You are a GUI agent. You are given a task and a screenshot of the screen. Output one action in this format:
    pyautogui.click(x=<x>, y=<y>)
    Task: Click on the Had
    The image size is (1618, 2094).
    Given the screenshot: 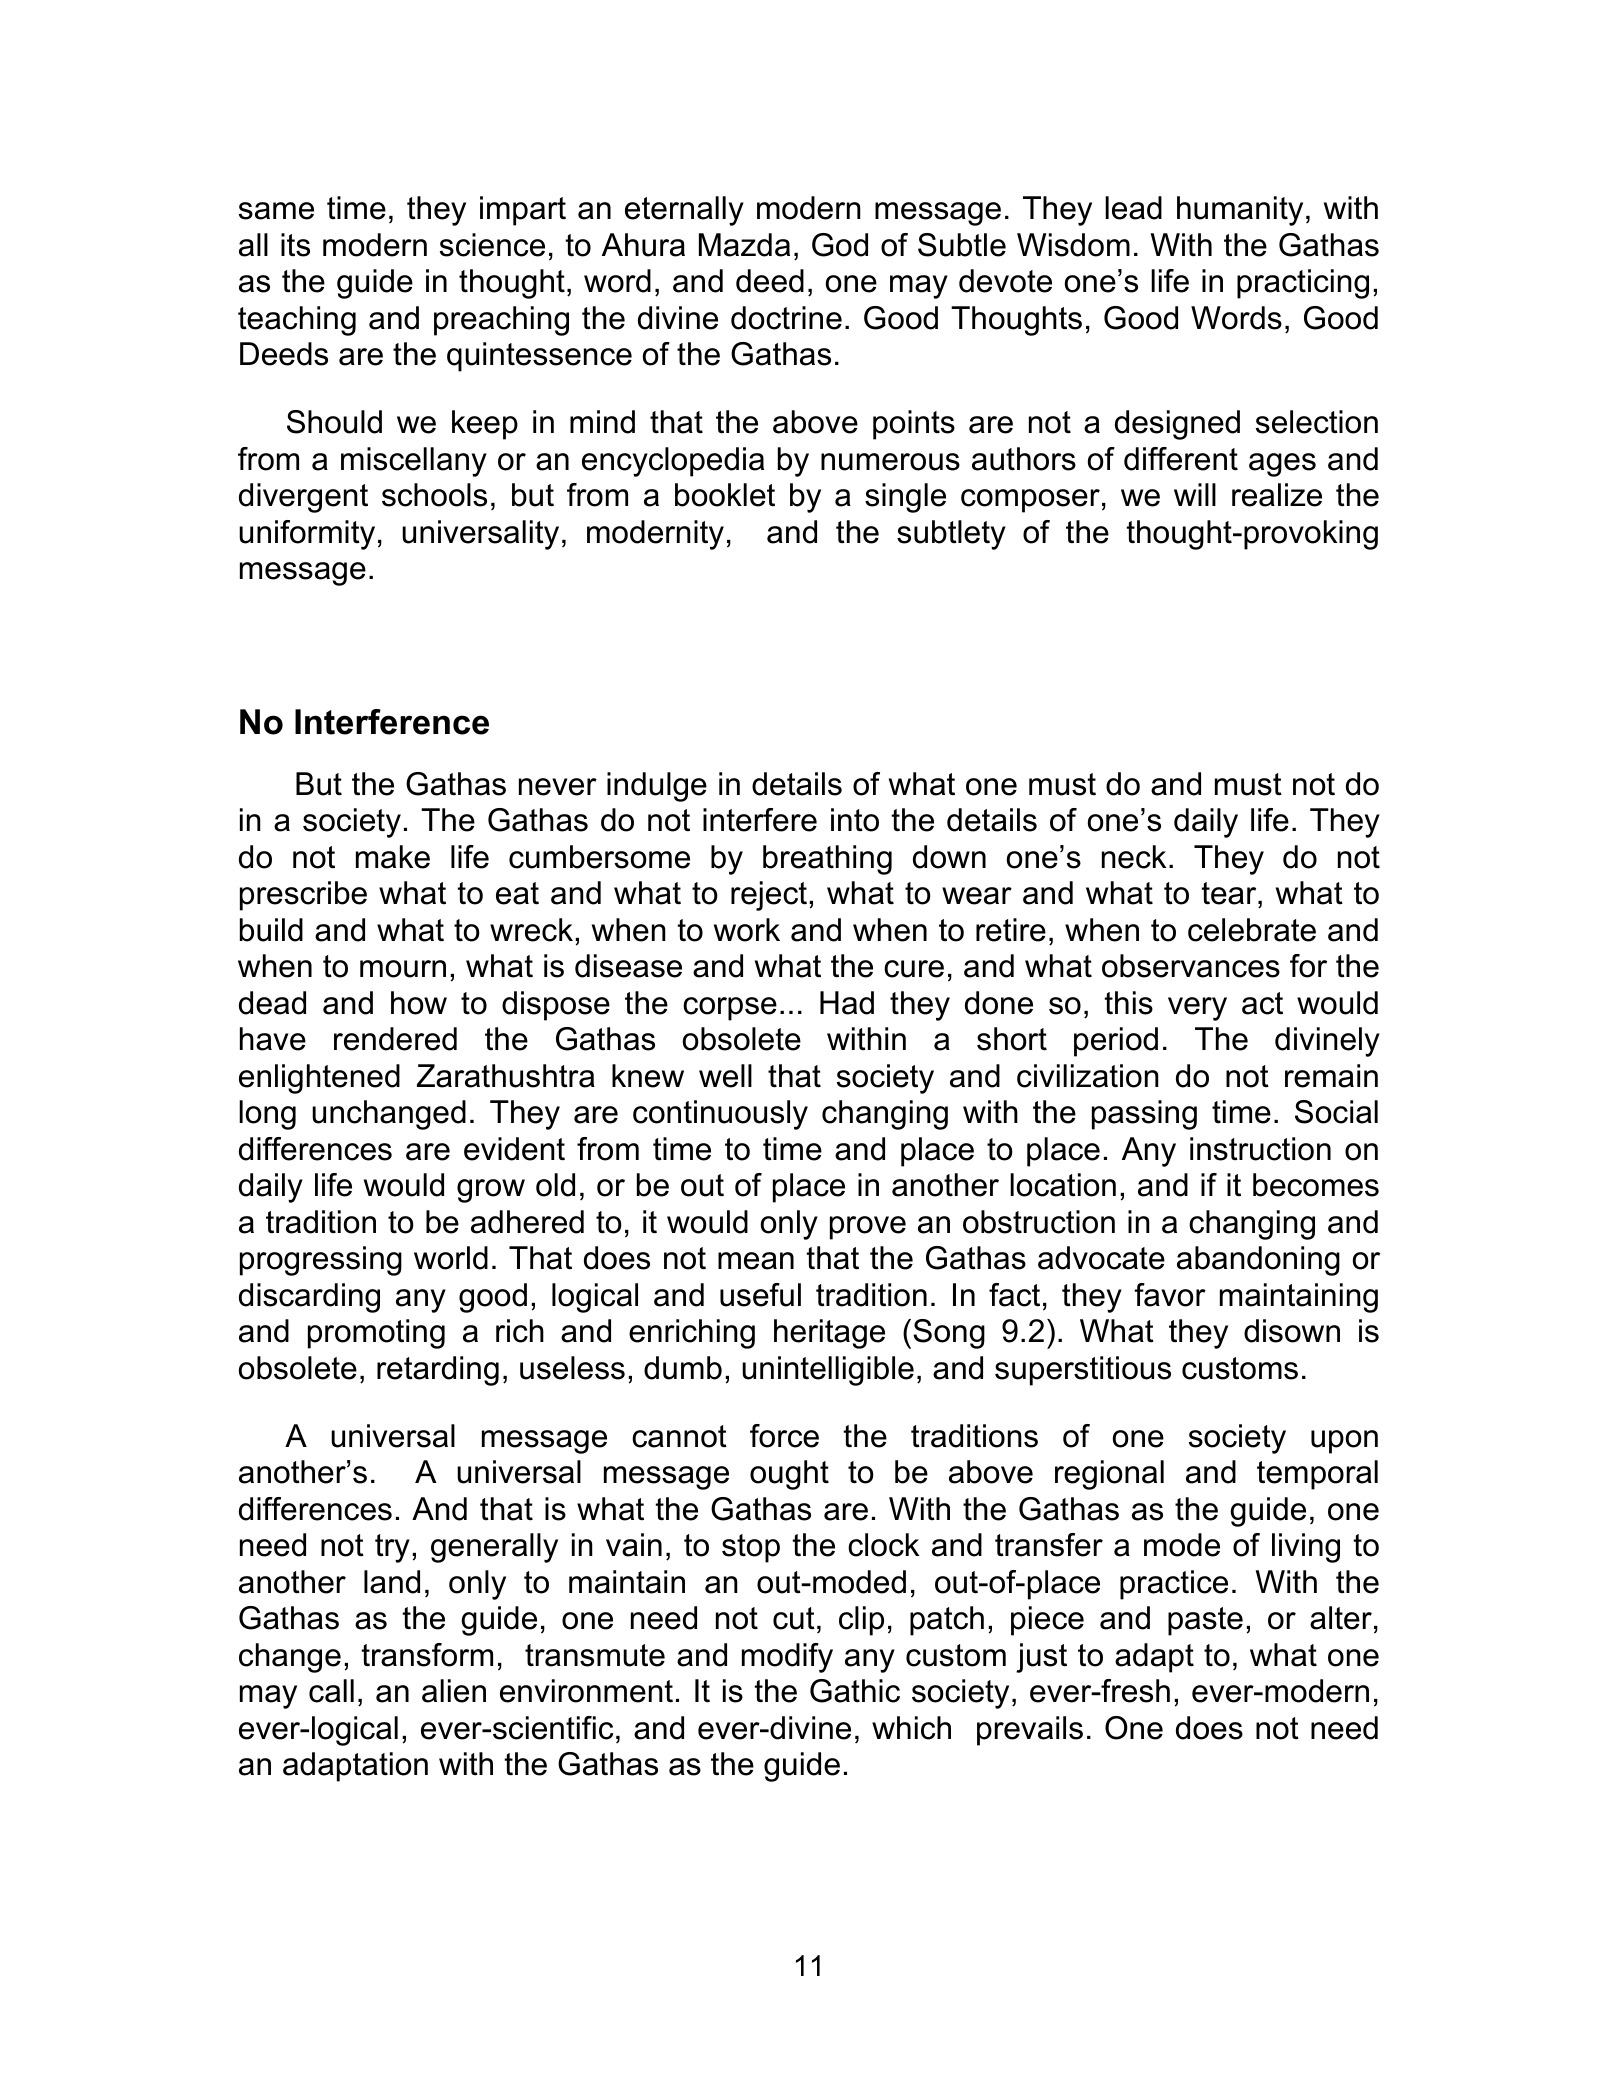 What is the action you would take?
    pyautogui.click(x=847, y=1003)
